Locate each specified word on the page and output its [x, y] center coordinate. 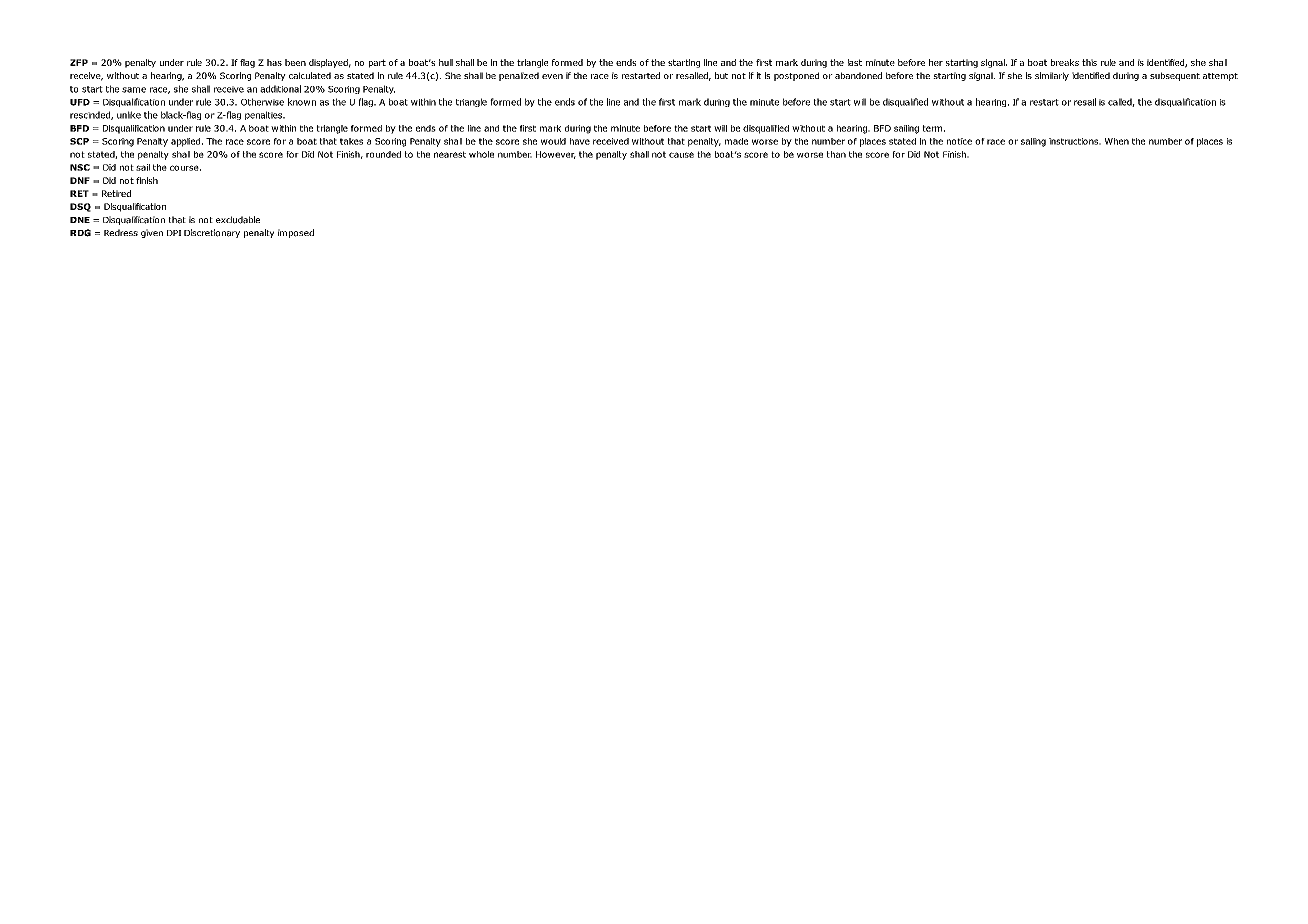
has [274, 62]
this [1089, 62]
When [1117, 141]
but [721, 75]
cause [681, 155]
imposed [296, 233]
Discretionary [212, 233]
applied [187, 142]
